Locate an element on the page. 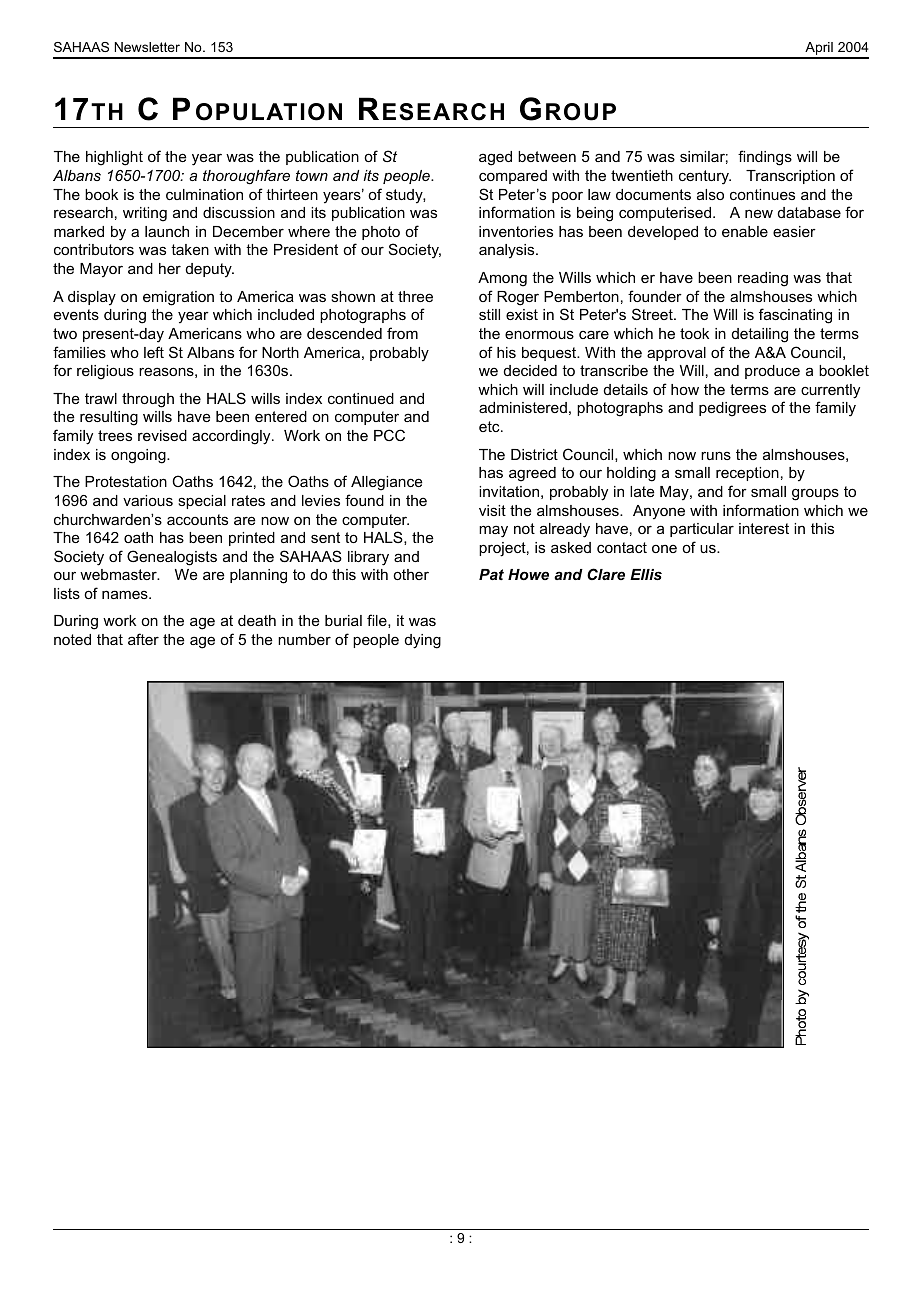 The image size is (924, 1308). continues is located at coordinates (762, 194).
